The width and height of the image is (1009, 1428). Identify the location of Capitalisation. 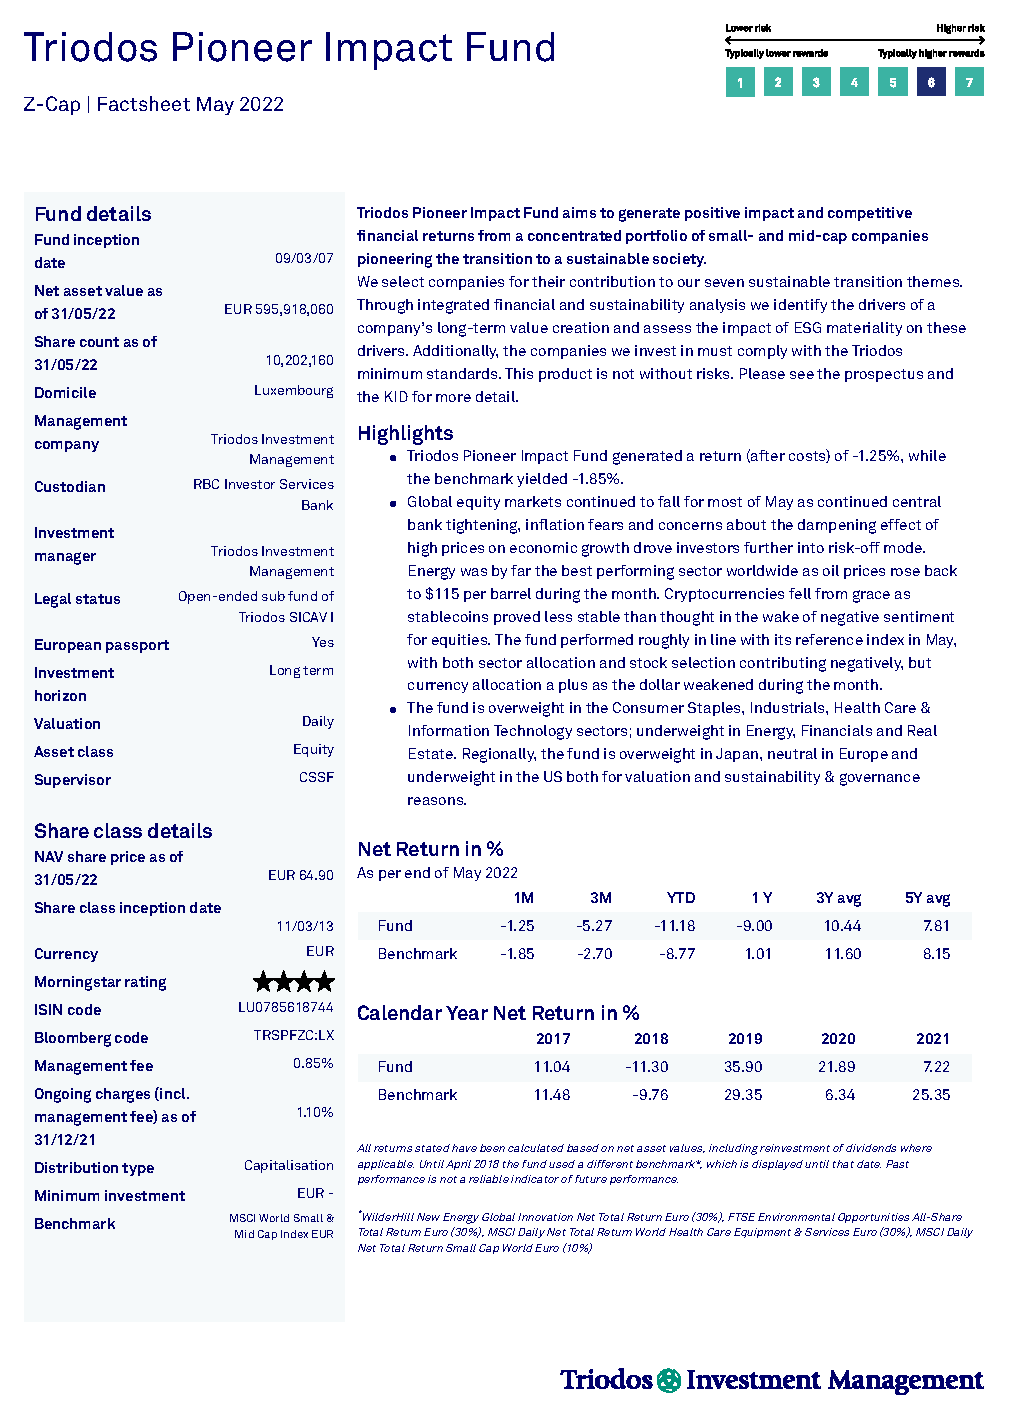
(289, 1166).
